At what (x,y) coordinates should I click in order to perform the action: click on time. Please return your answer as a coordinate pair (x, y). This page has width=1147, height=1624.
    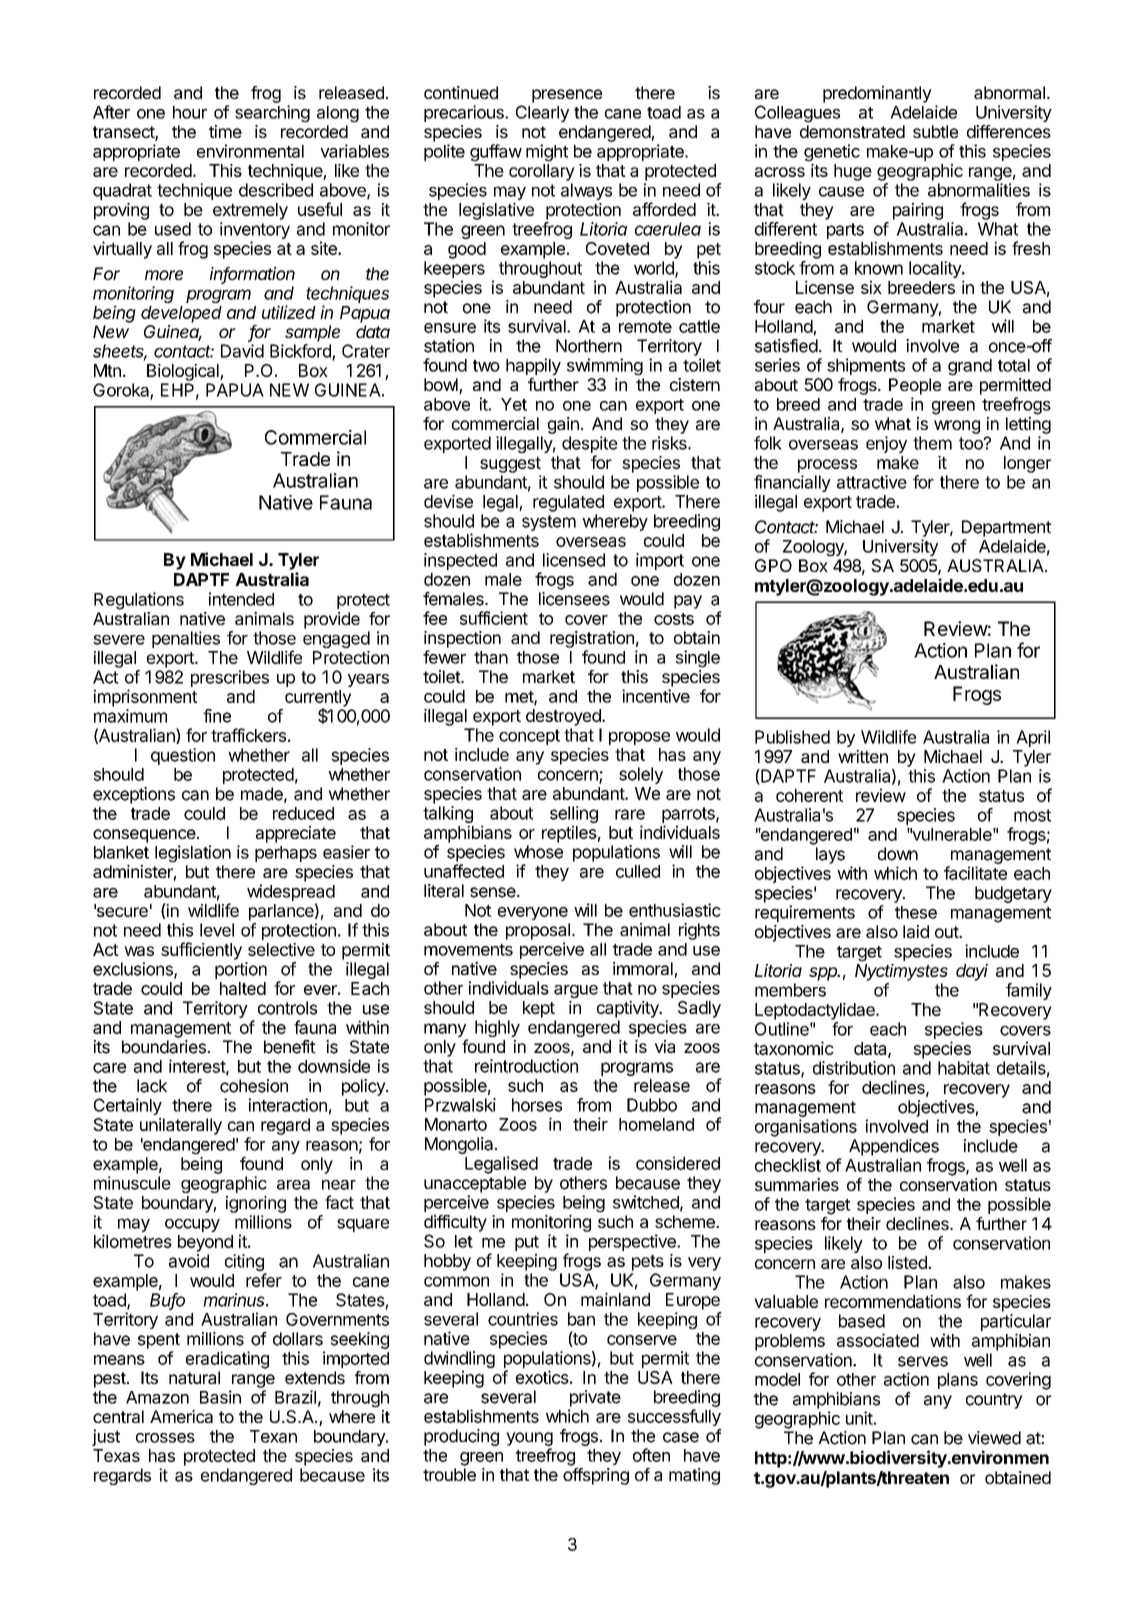
    Looking at the image, I should click on (225, 131).
